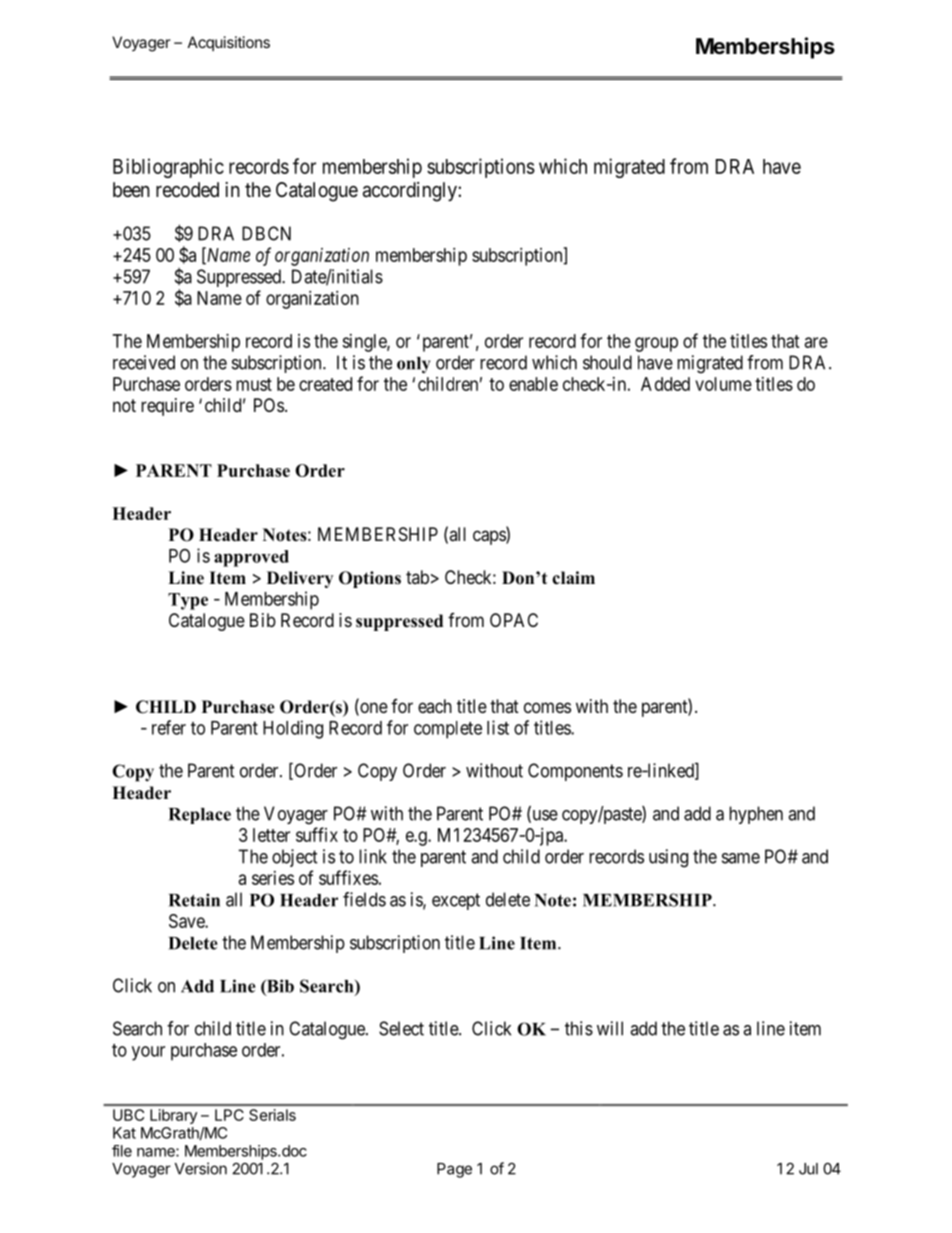 The image size is (952, 1233). Describe the element at coordinates (229, 1115) in the page. I see `LPC` at that location.
